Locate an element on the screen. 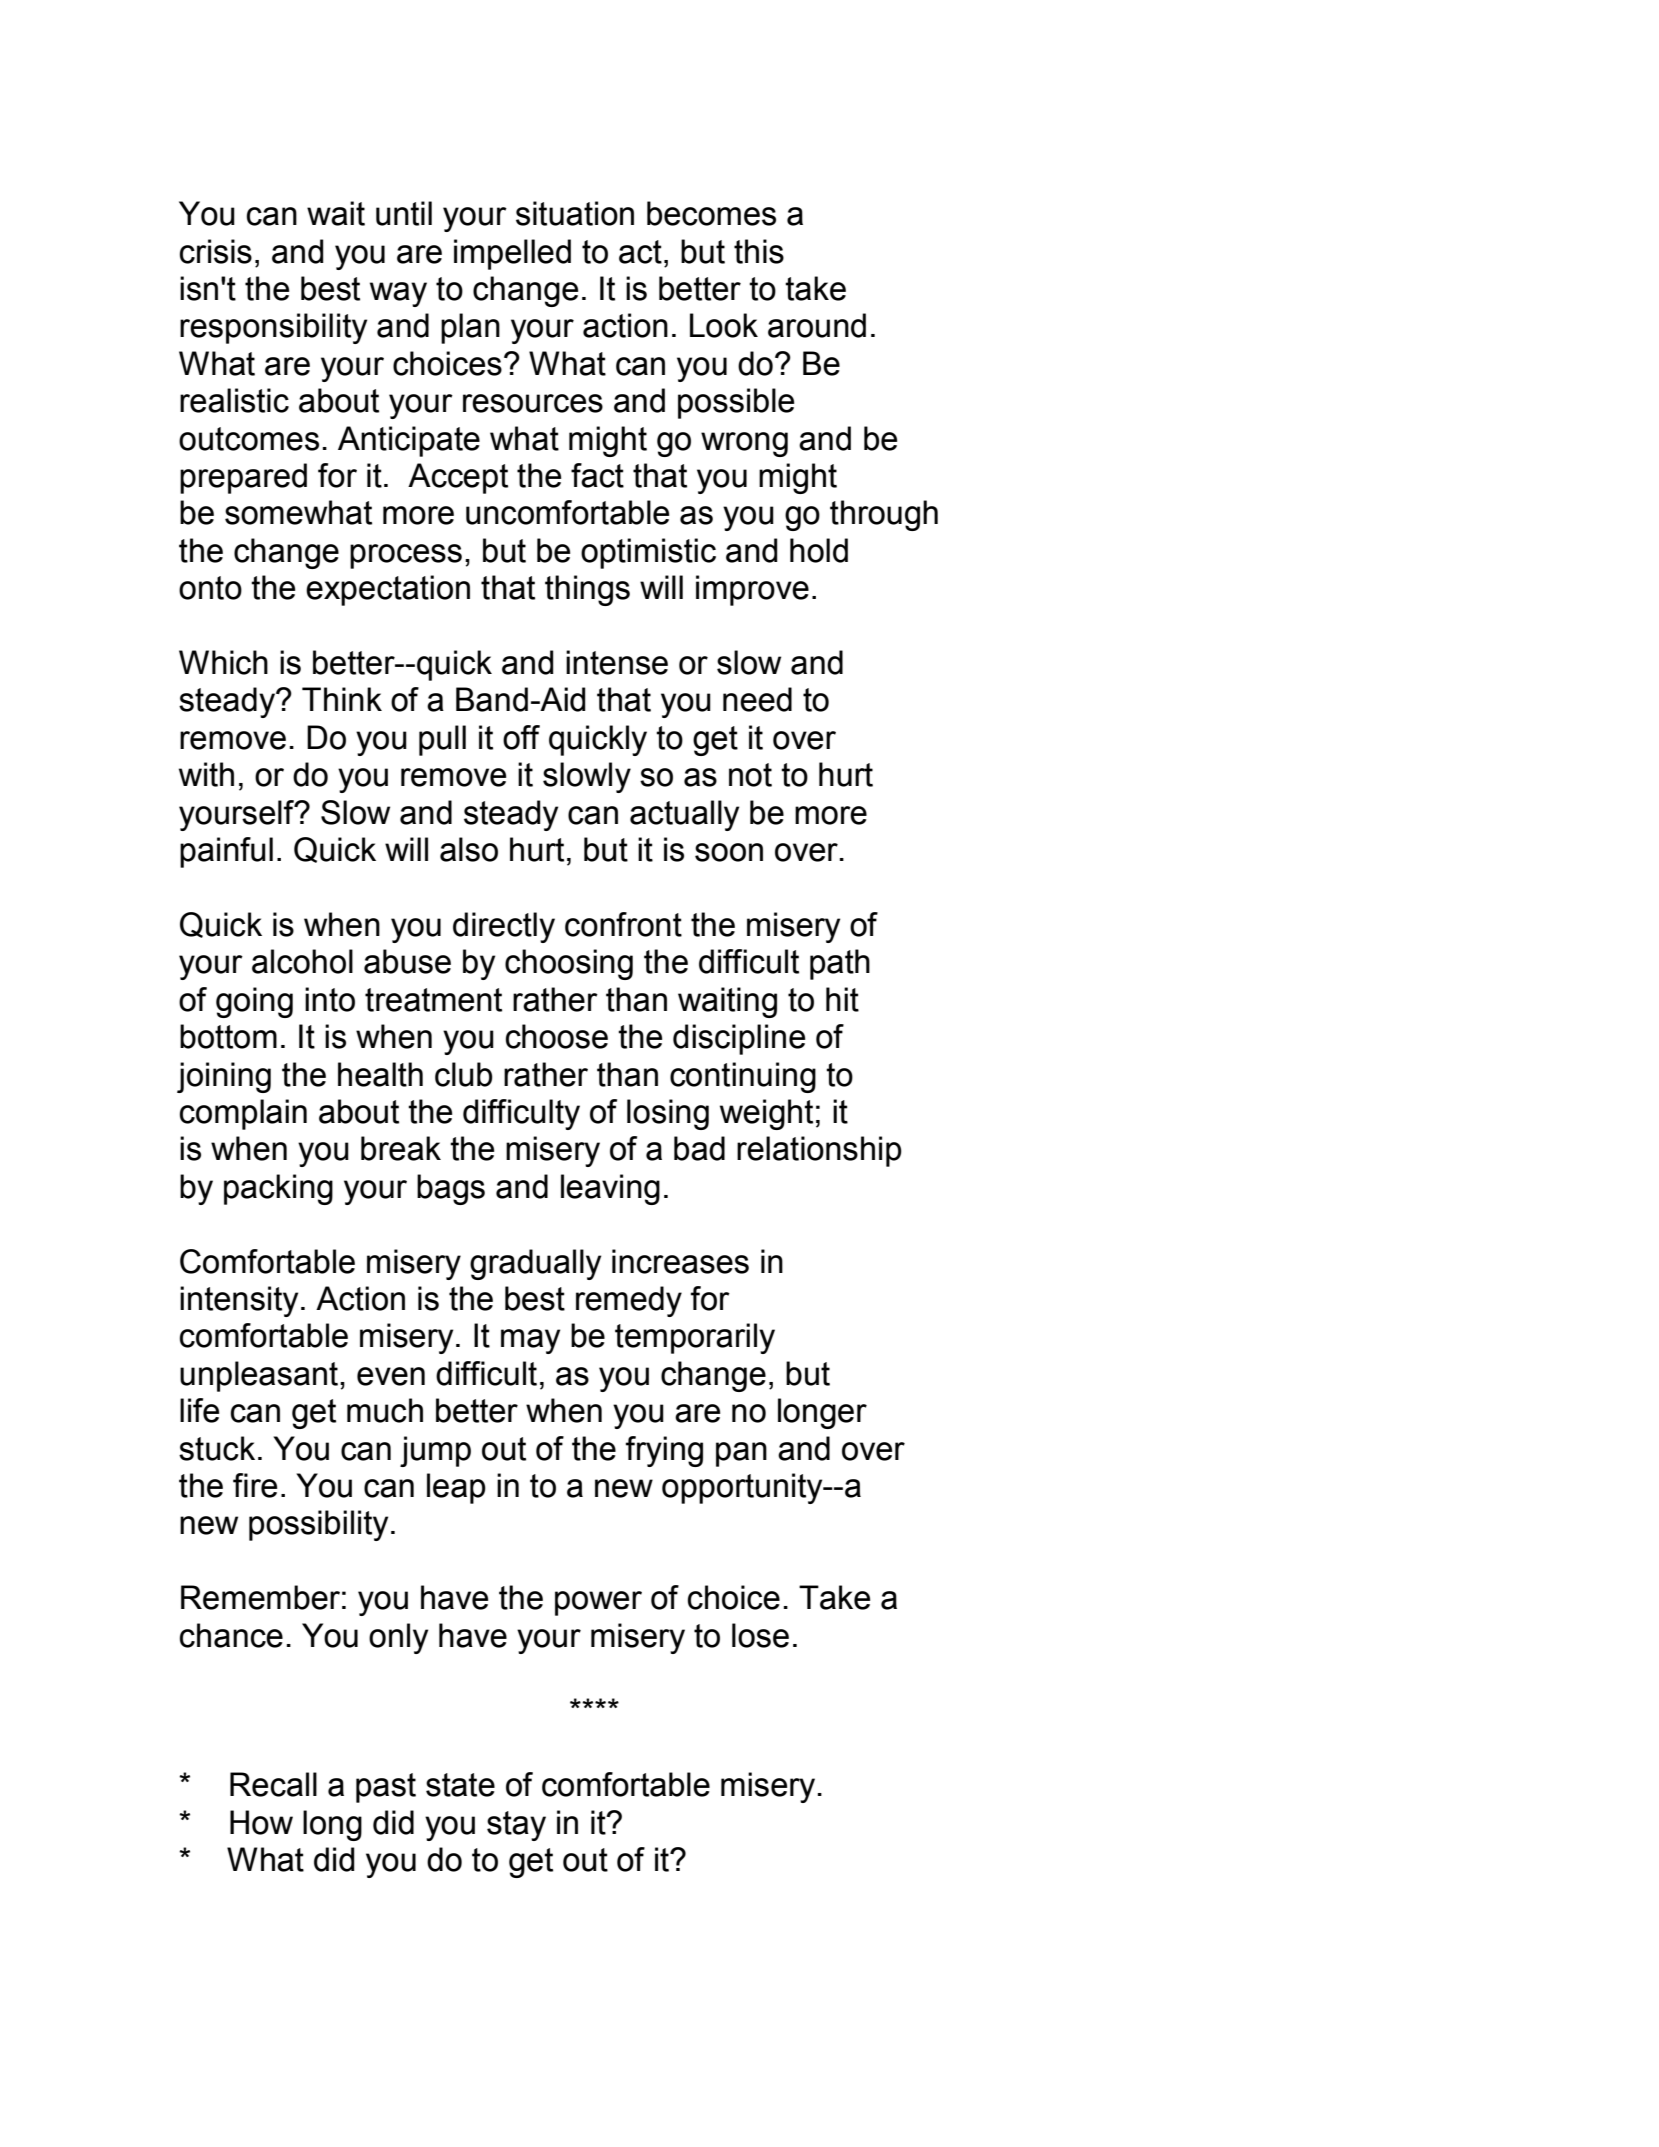 This screenshot has width=1659, height=2147. Recall is located at coordinates (273, 1784).
